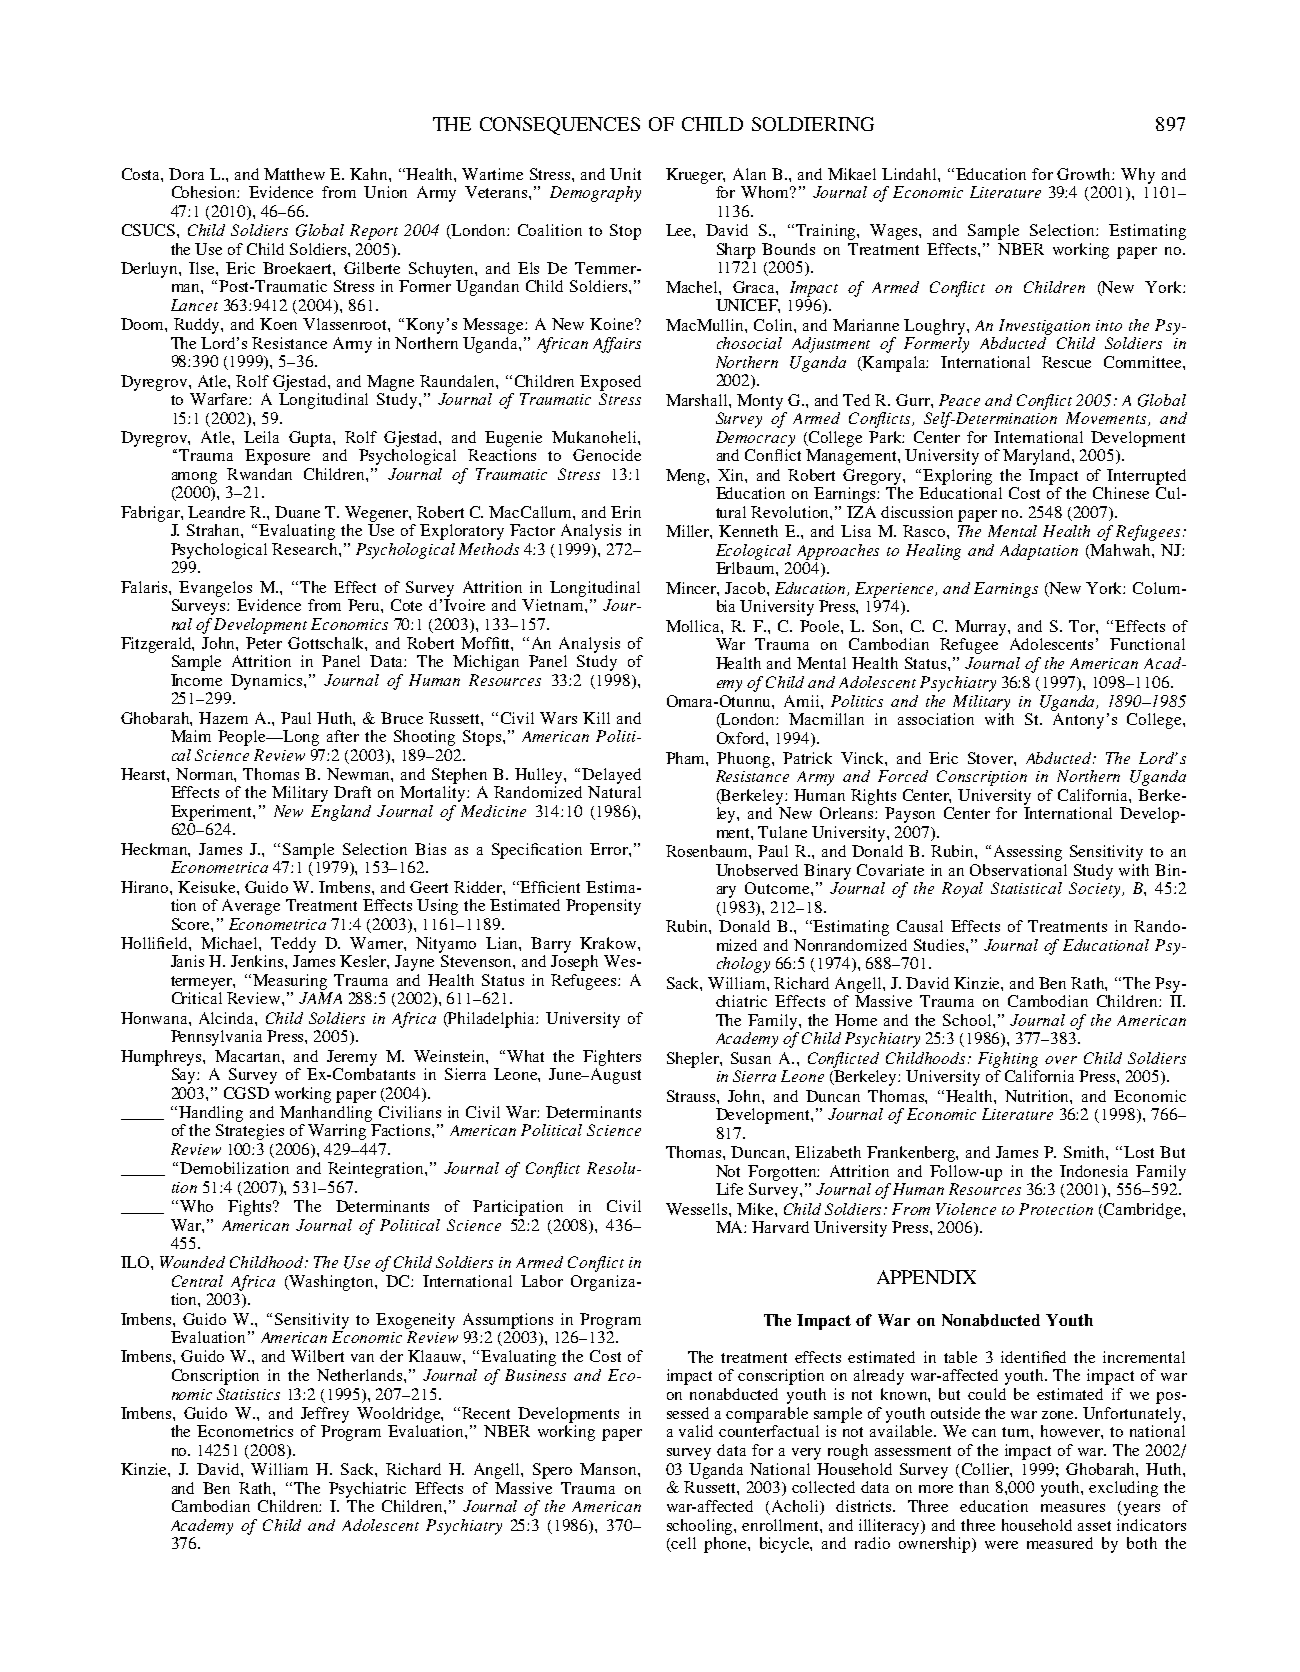 This screenshot has width=1300, height=1672. Describe the element at coordinates (341, 813) in the screenshot. I see `England` at that location.
